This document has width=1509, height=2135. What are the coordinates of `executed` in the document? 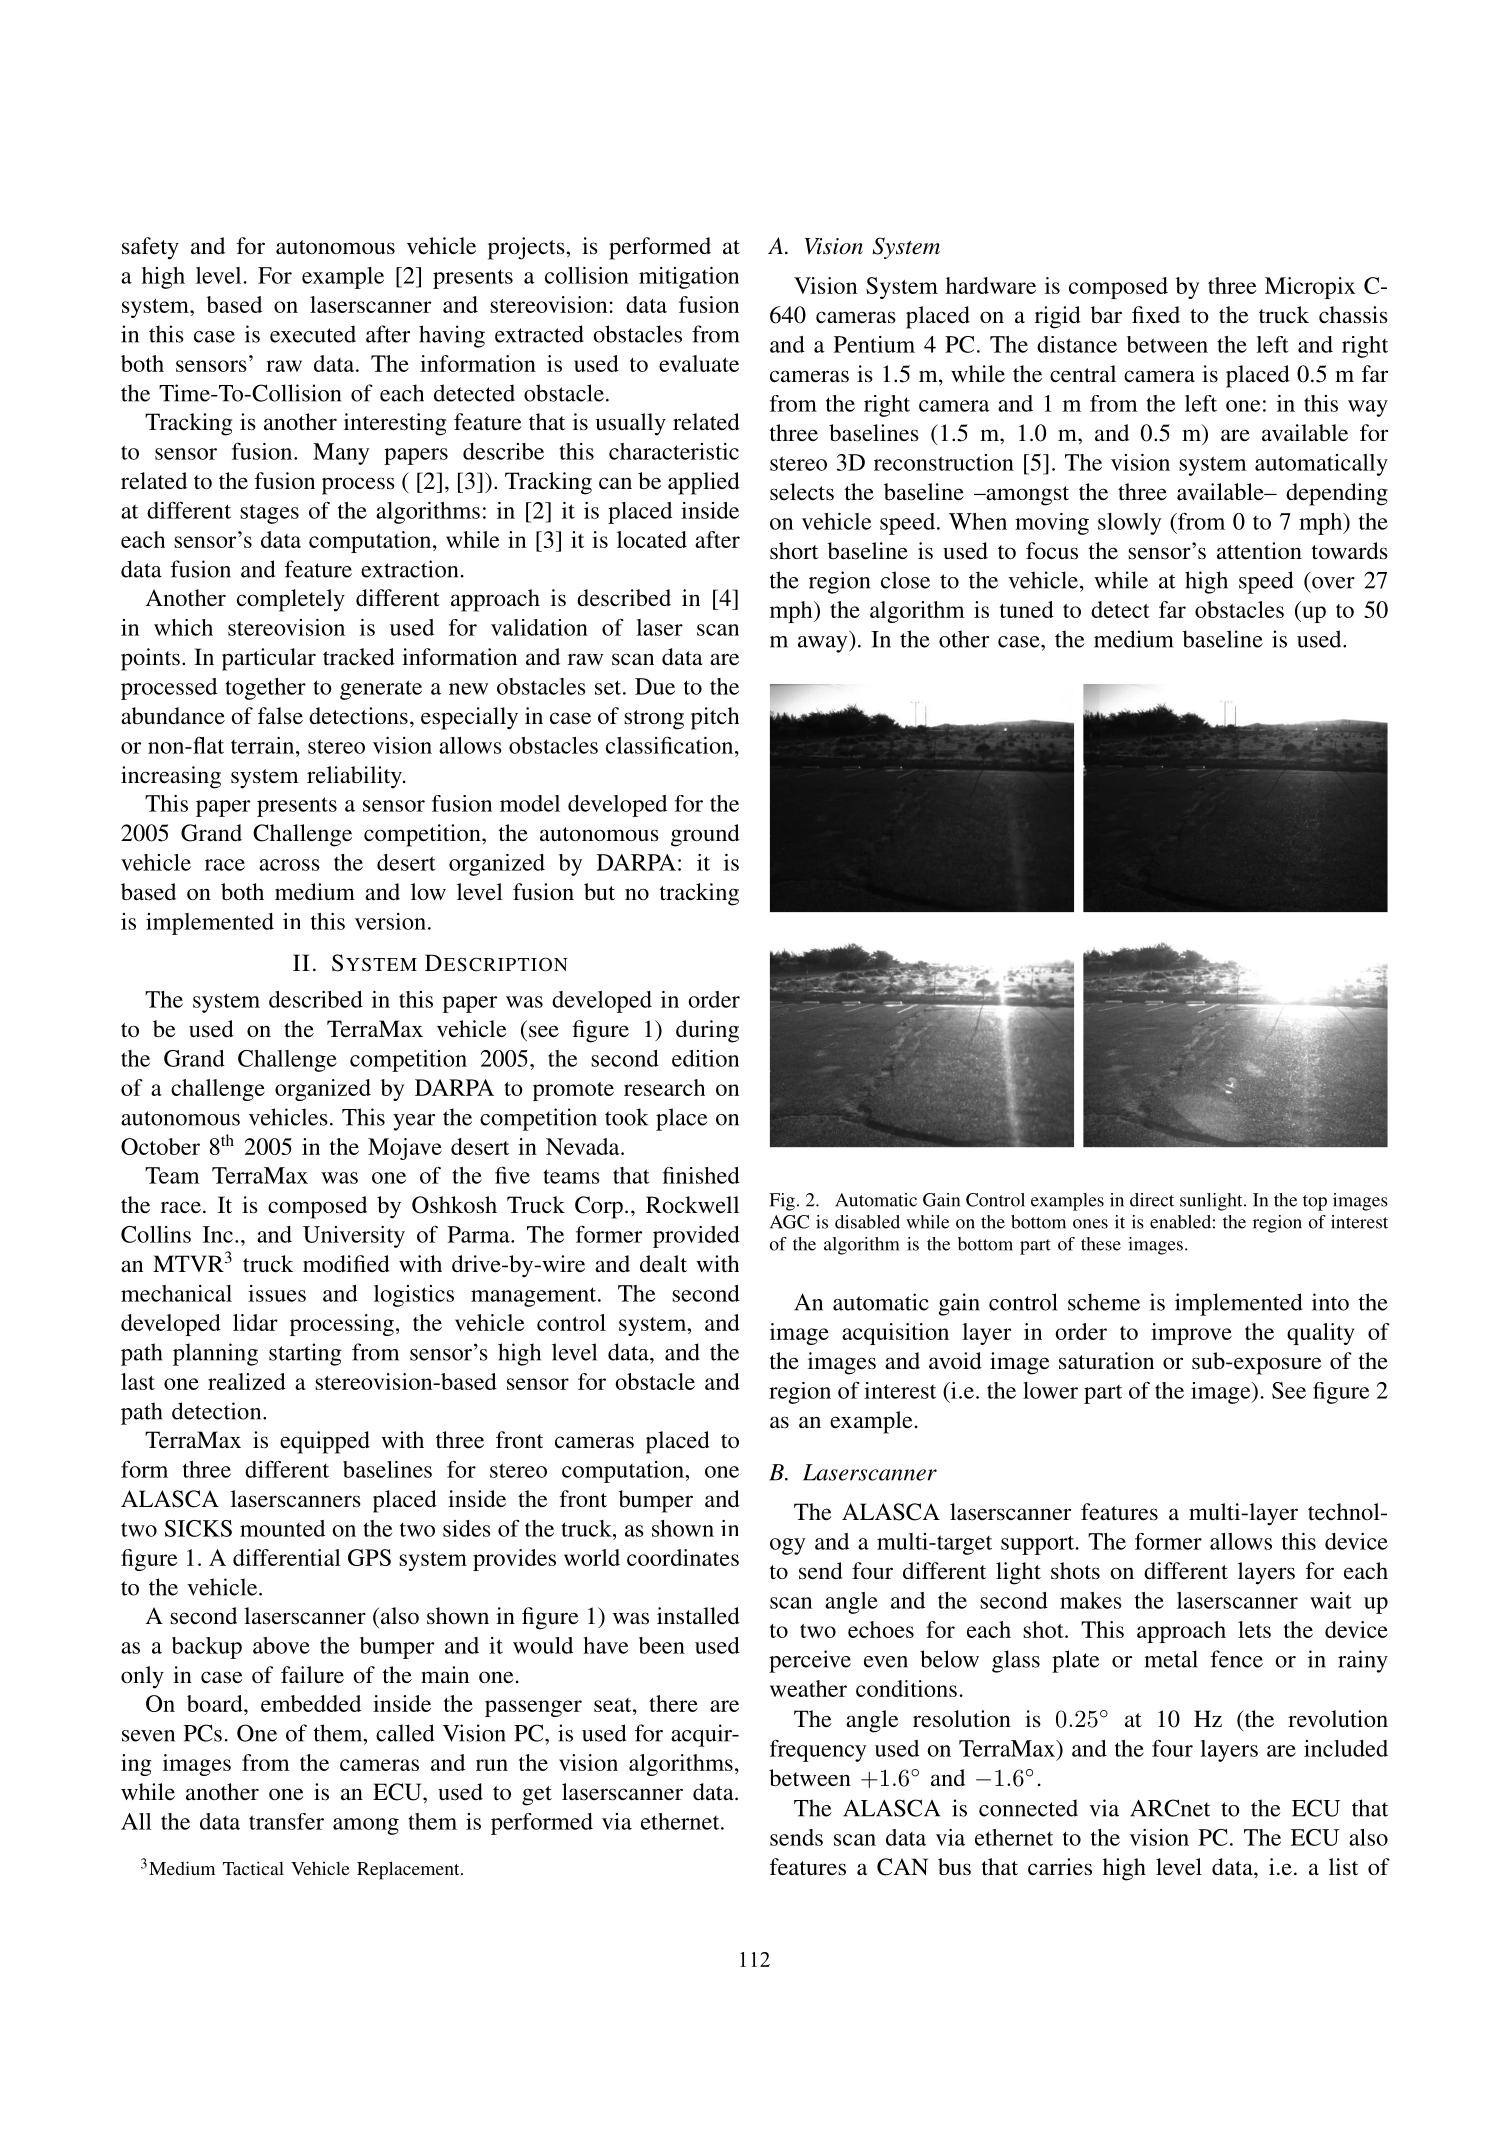 It's located at (313, 334).
